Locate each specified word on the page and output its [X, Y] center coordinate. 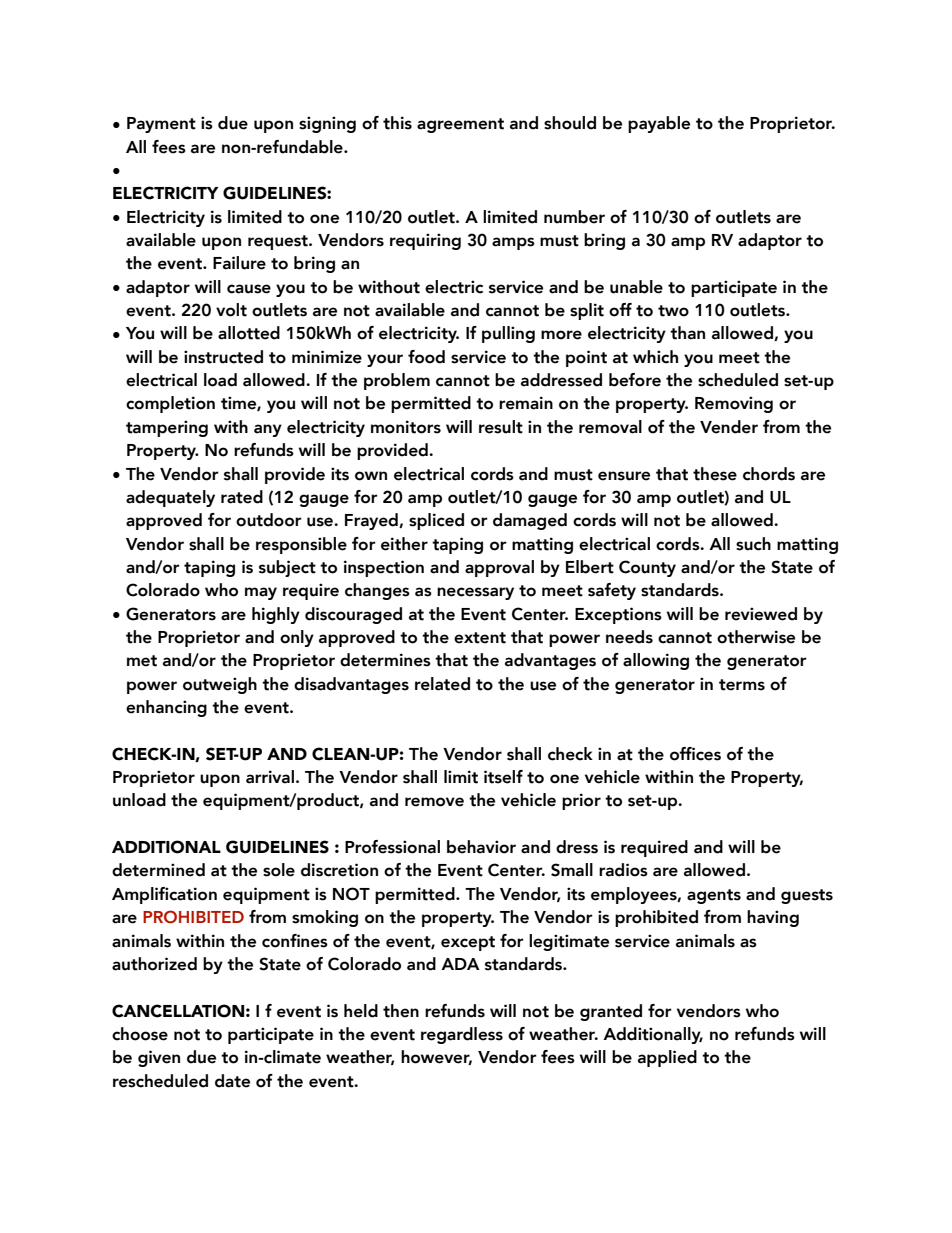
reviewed [761, 614]
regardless [462, 1035]
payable [659, 124]
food [426, 357]
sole [279, 870]
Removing [734, 404]
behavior [481, 847]
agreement [460, 125]
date [232, 1081]
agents [714, 896]
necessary [475, 593]
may [261, 593]
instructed [223, 357]
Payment [161, 125]
